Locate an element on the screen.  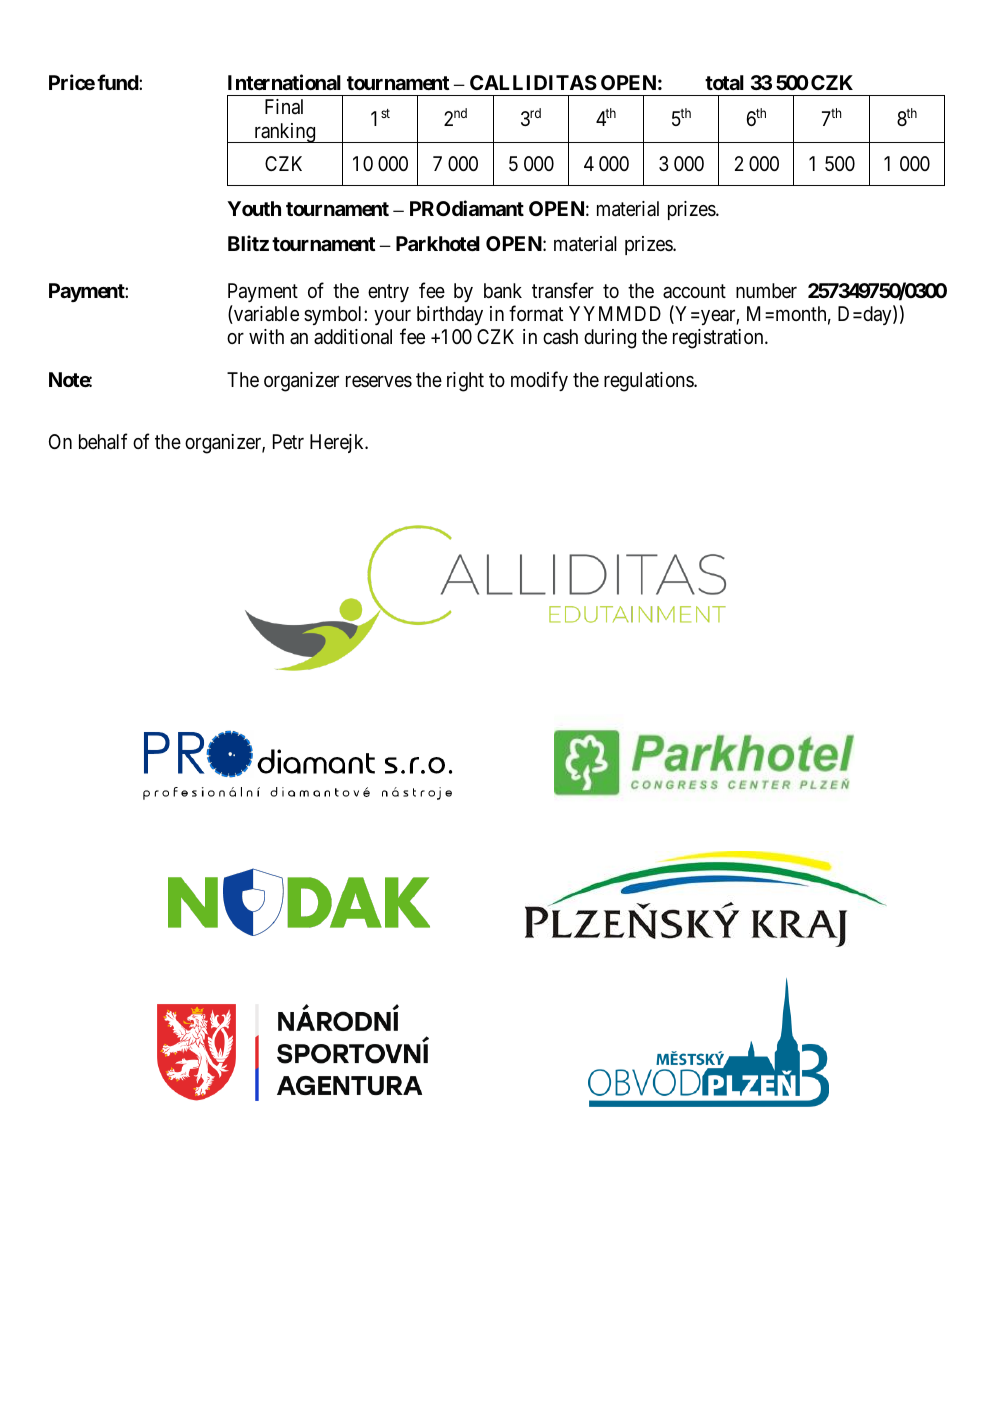
Youth is located at coordinates (254, 208).
